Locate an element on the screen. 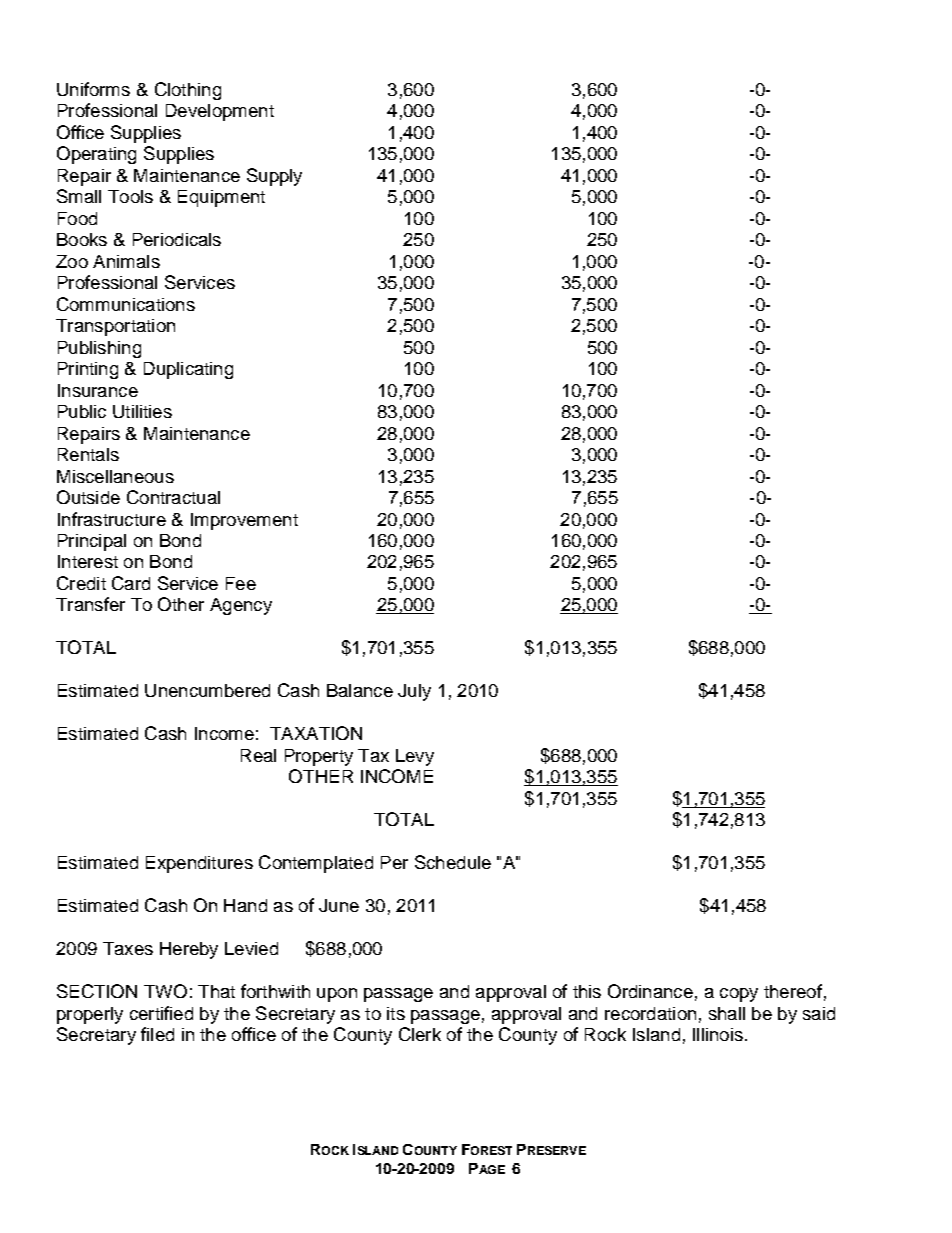 This screenshot has width=952, height=1233. Levy is located at coordinates (415, 757).
